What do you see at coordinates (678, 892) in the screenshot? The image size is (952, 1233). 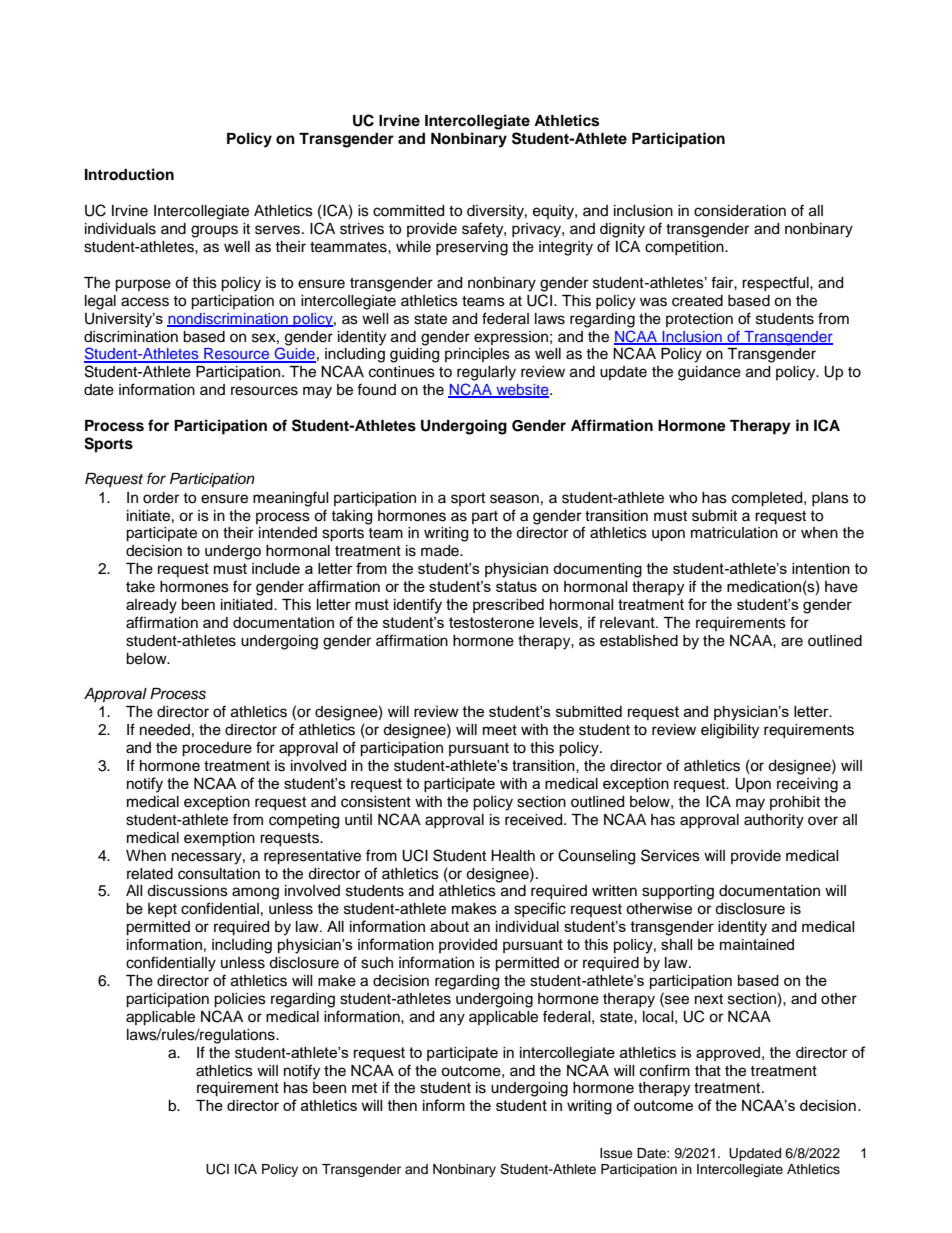 I see `supporting` at bounding box center [678, 892].
